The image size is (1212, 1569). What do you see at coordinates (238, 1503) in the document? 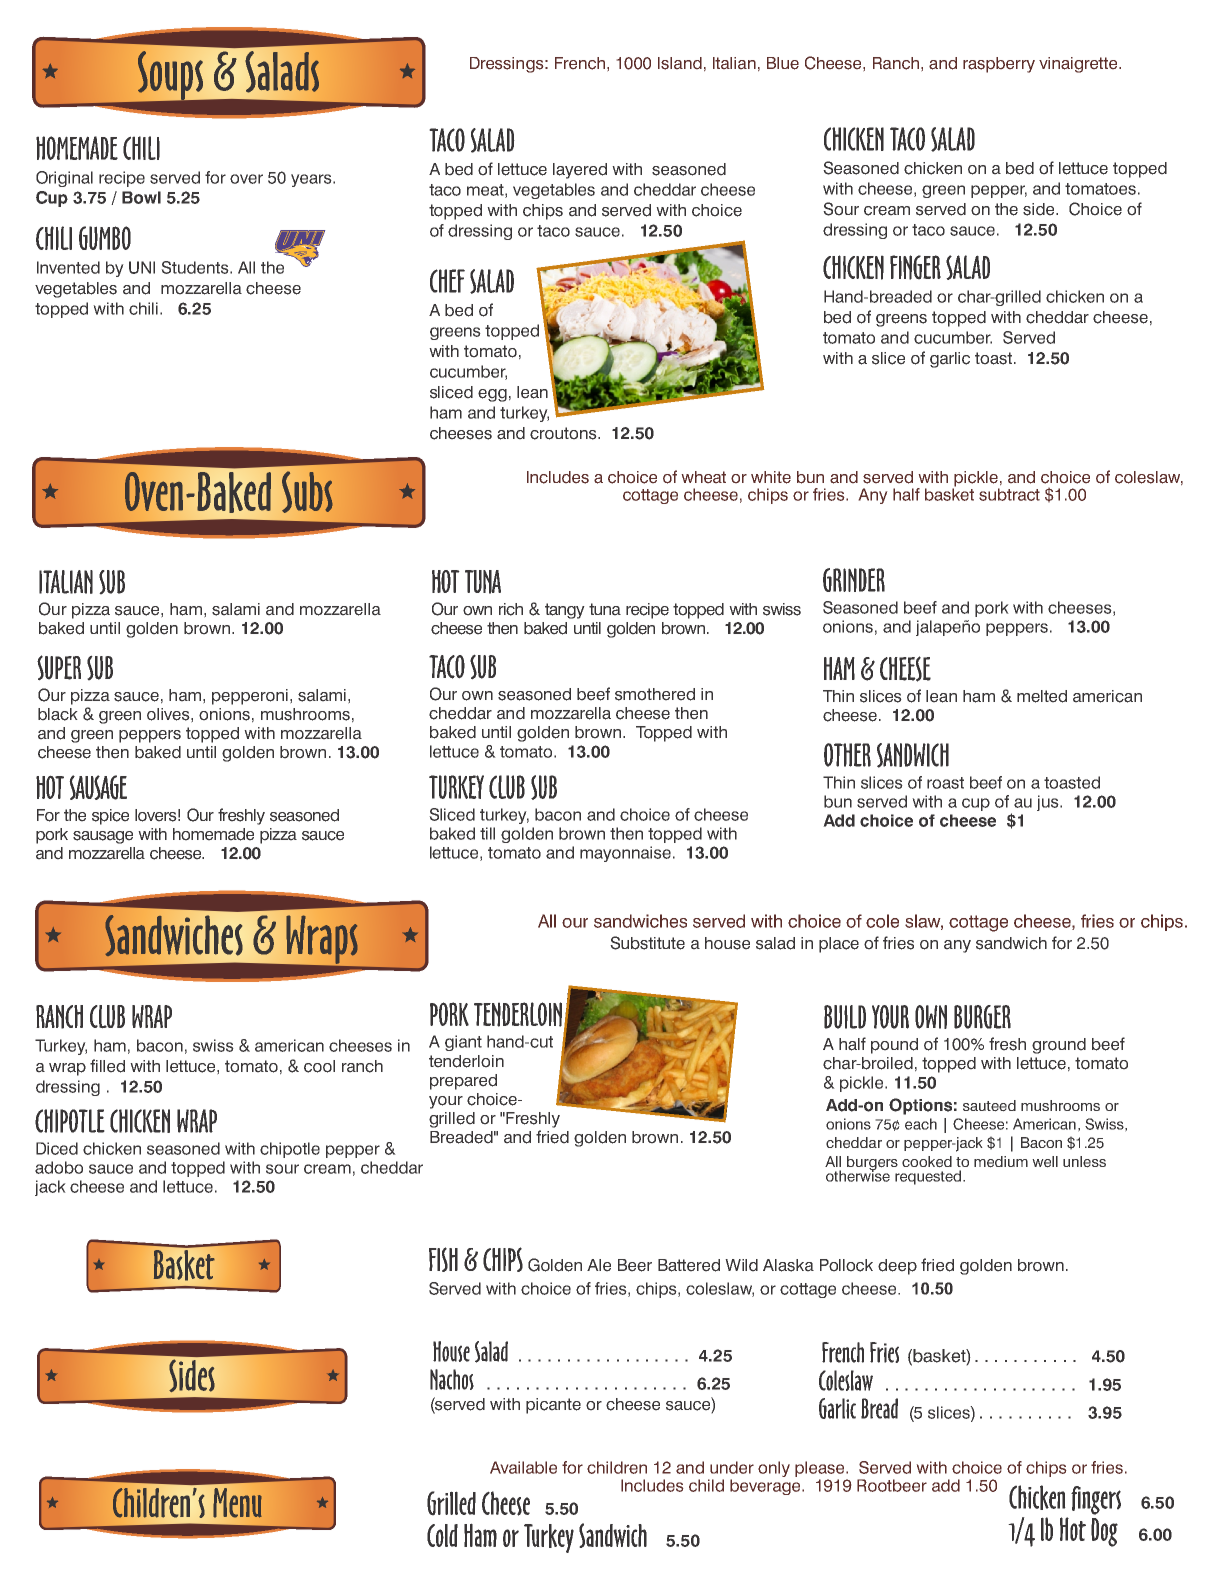
I see `Menu` at bounding box center [238, 1503].
